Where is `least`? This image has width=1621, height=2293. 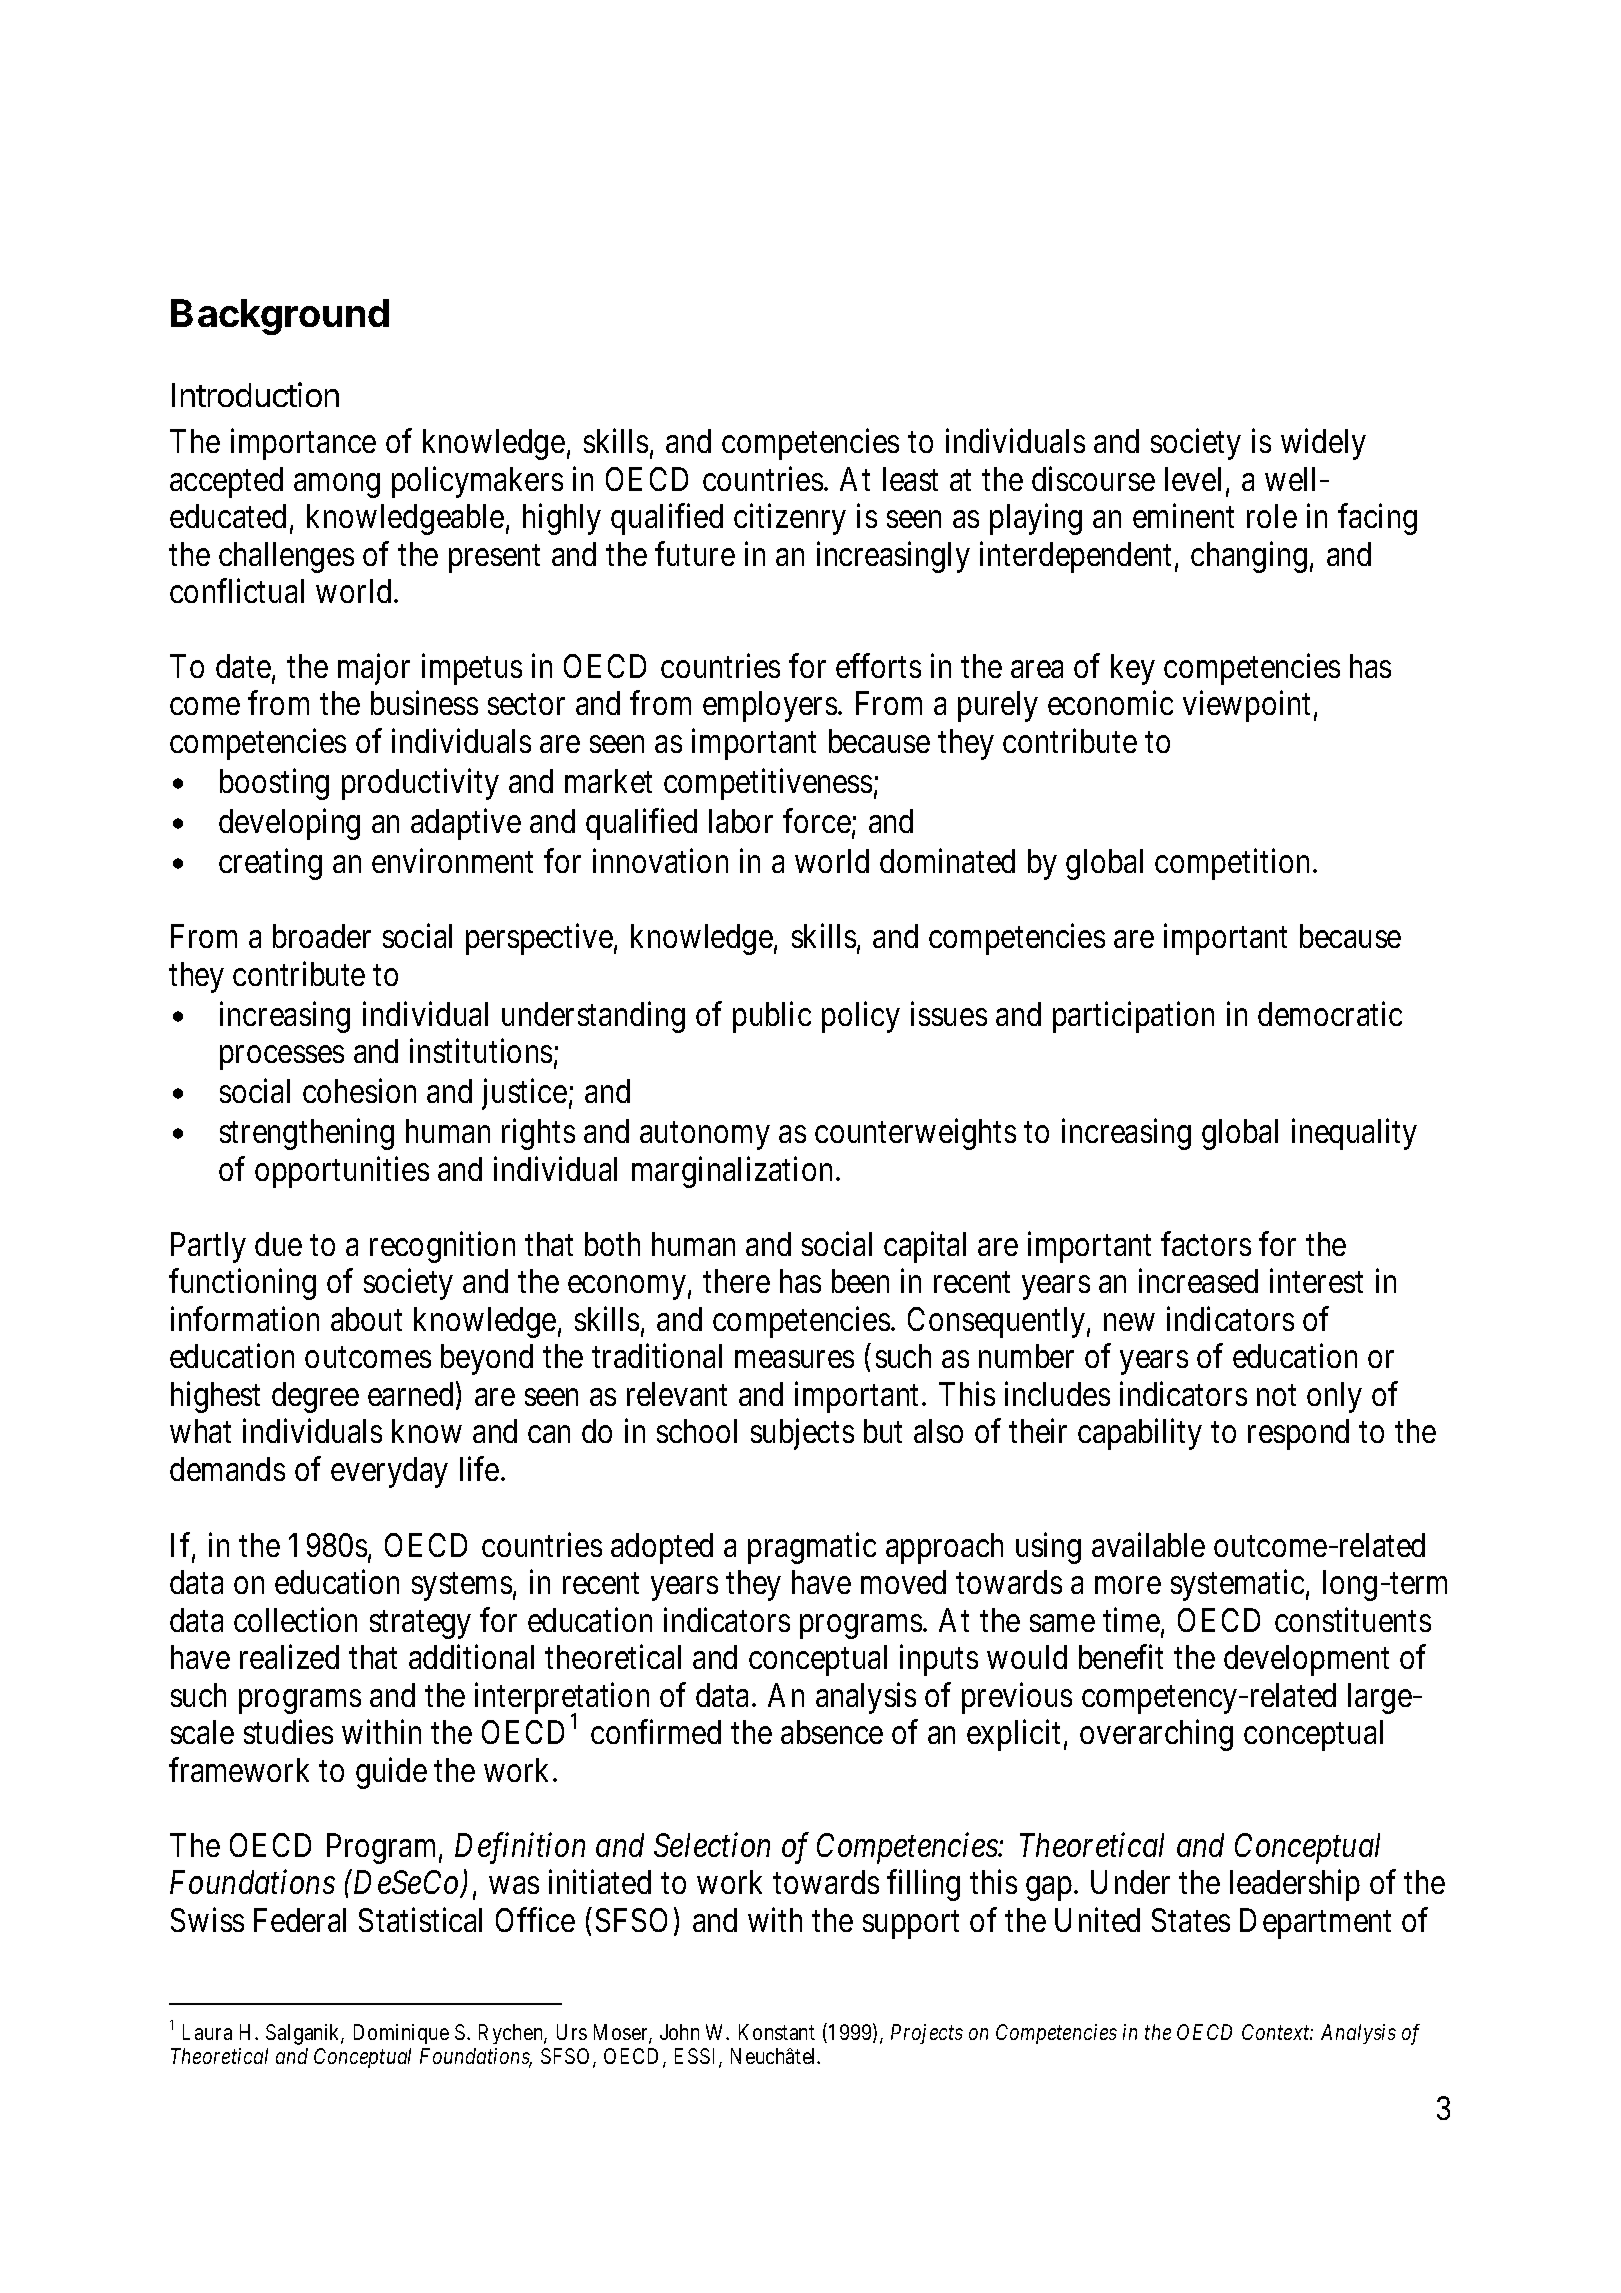
least is located at coordinates (910, 479).
